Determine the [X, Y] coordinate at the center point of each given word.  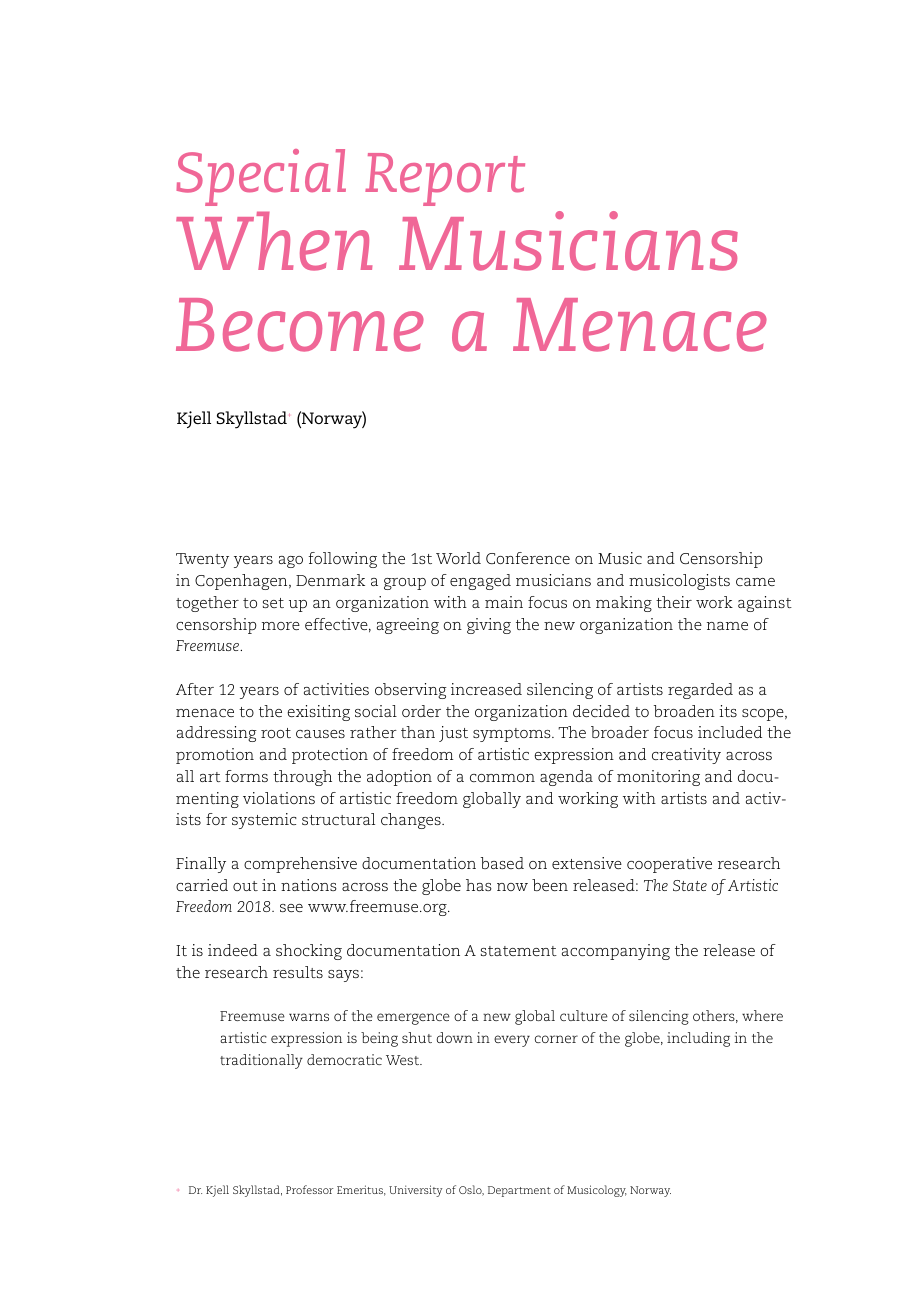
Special [261, 177]
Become [300, 325]
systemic [264, 821]
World [458, 558]
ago [291, 562]
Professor [309, 1189]
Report [445, 179]
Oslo [471, 1190]
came [755, 582]
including [698, 1039]
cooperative [669, 865]
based [502, 863]
